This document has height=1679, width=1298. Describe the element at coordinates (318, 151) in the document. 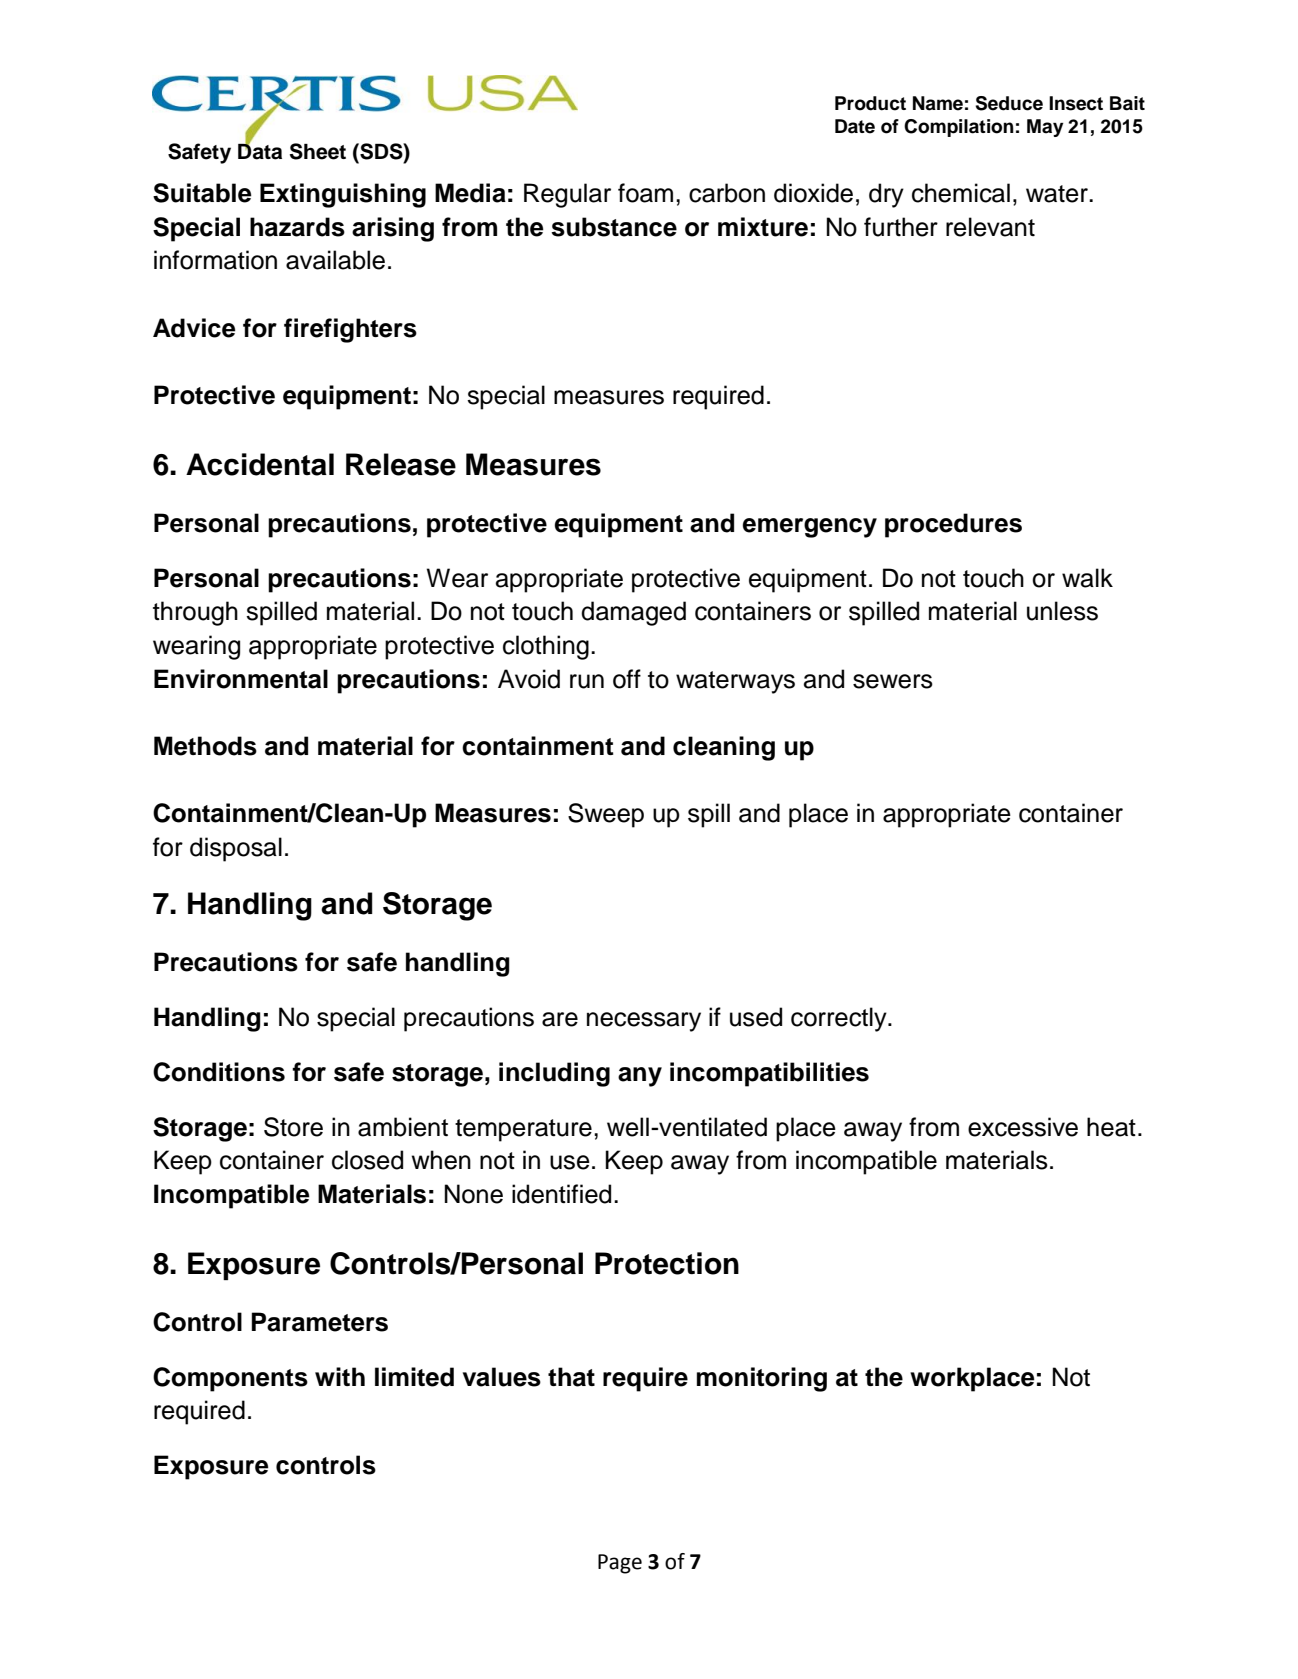

I see `Sheet` at that location.
